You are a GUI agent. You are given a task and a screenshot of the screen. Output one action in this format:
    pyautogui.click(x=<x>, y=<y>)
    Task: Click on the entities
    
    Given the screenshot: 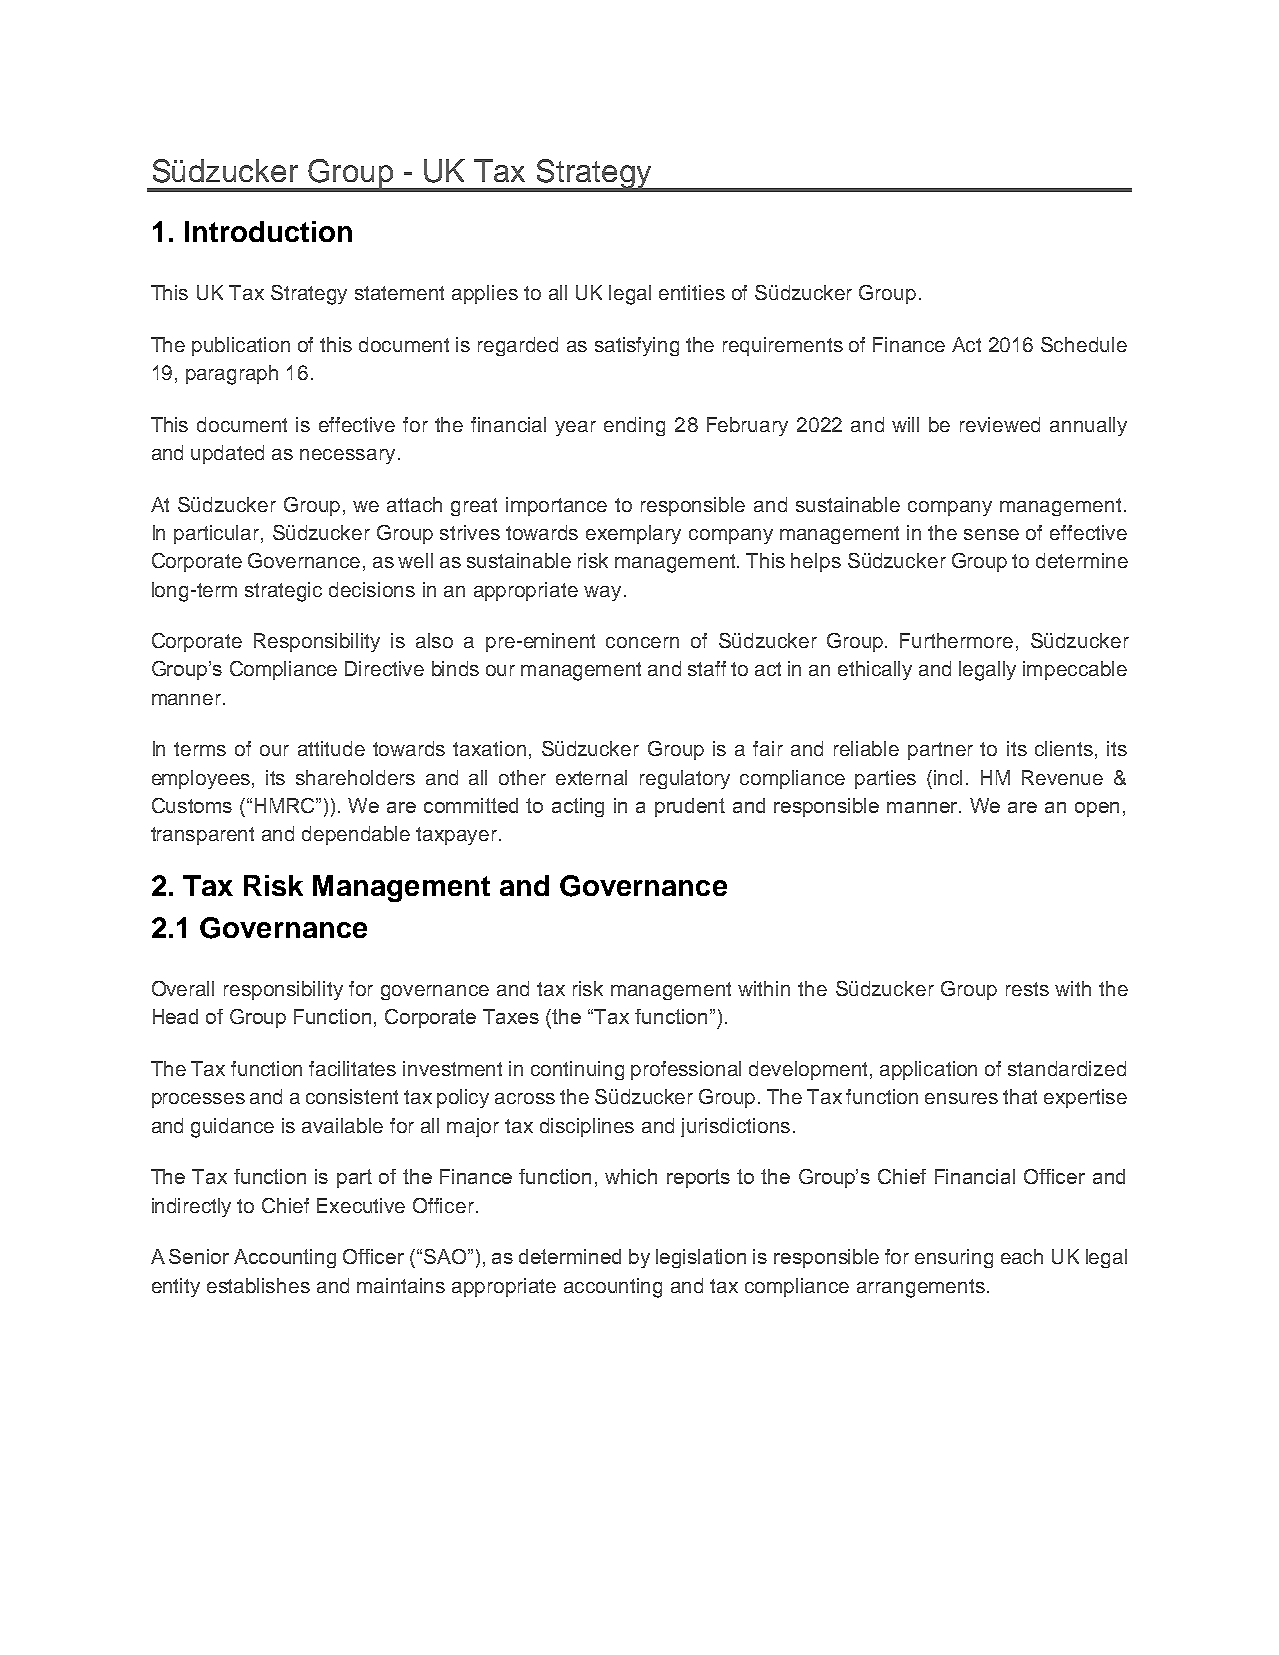 What is the action you would take?
    pyautogui.click(x=692, y=292)
